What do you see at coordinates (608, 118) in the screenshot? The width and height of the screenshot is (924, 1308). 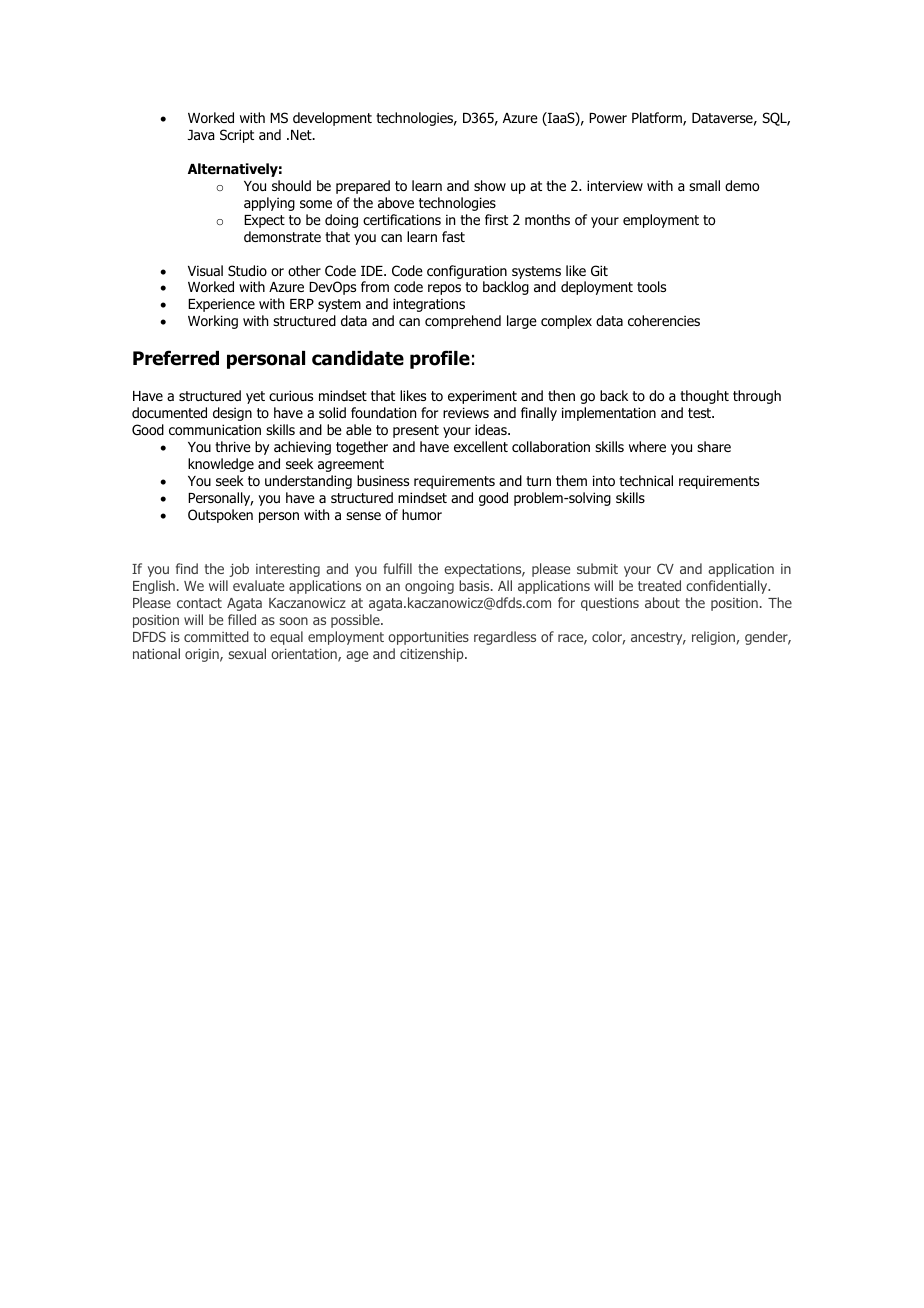 I see `Power` at bounding box center [608, 118].
